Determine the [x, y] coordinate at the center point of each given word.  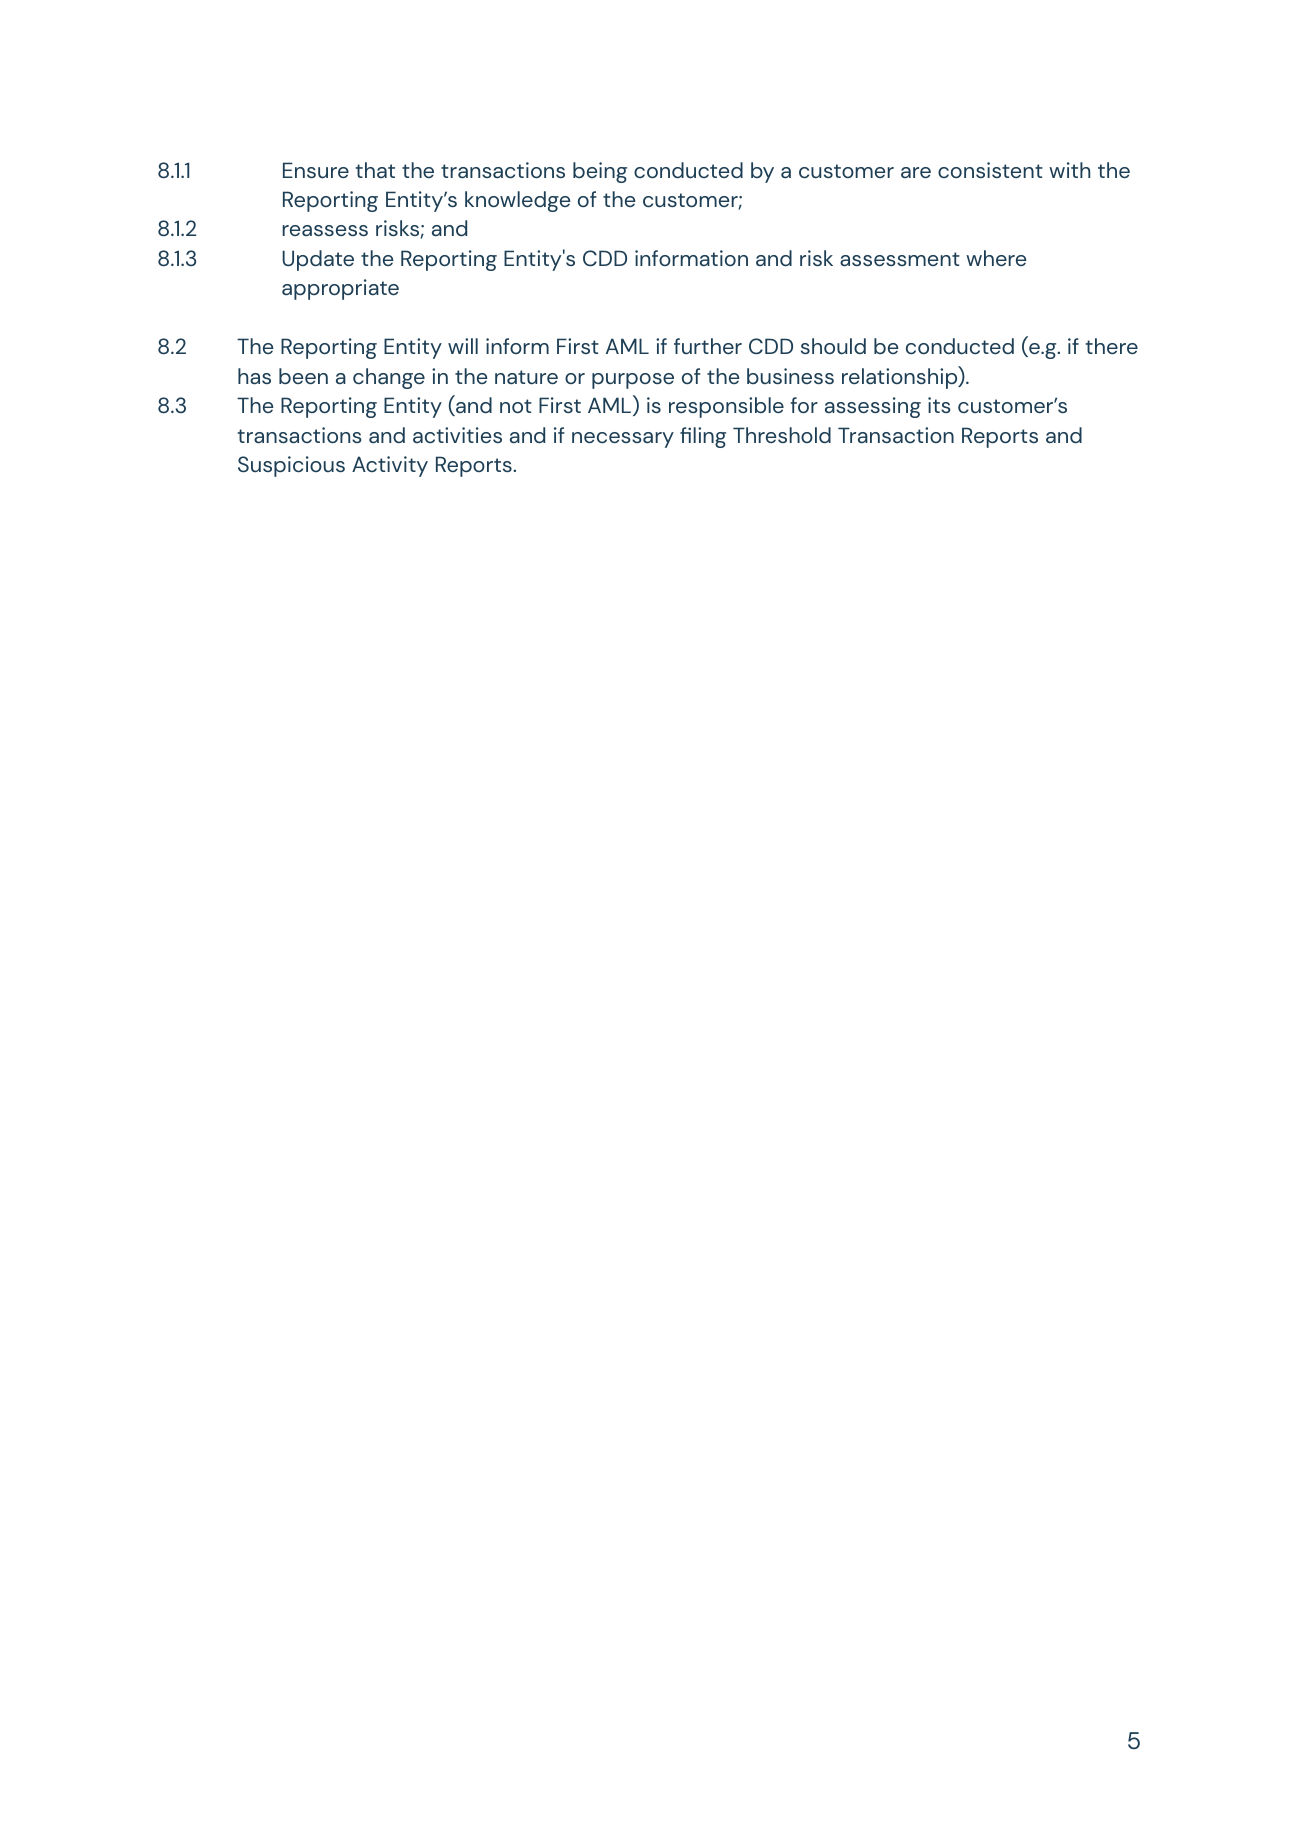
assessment [900, 259]
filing [703, 437]
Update [318, 260]
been [303, 376]
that [375, 170]
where [996, 258]
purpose [633, 381]
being [600, 172]
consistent [990, 170]
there [1112, 346]
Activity [390, 466]
